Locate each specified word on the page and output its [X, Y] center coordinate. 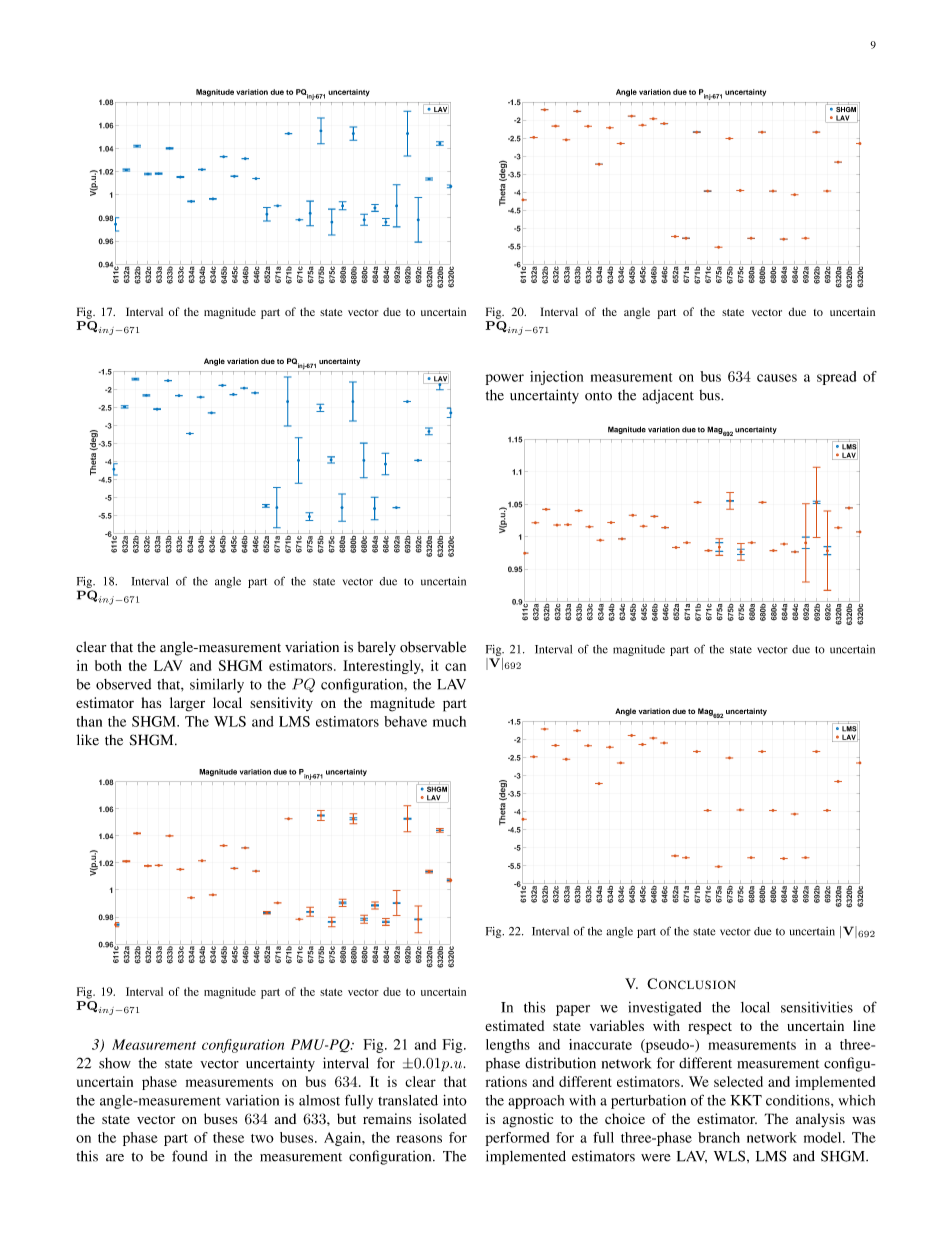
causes [777, 378]
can [455, 667]
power [505, 379]
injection [556, 378]
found [190, 1156]
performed [517, 1139]
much [449, 721]
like [88, 740]
